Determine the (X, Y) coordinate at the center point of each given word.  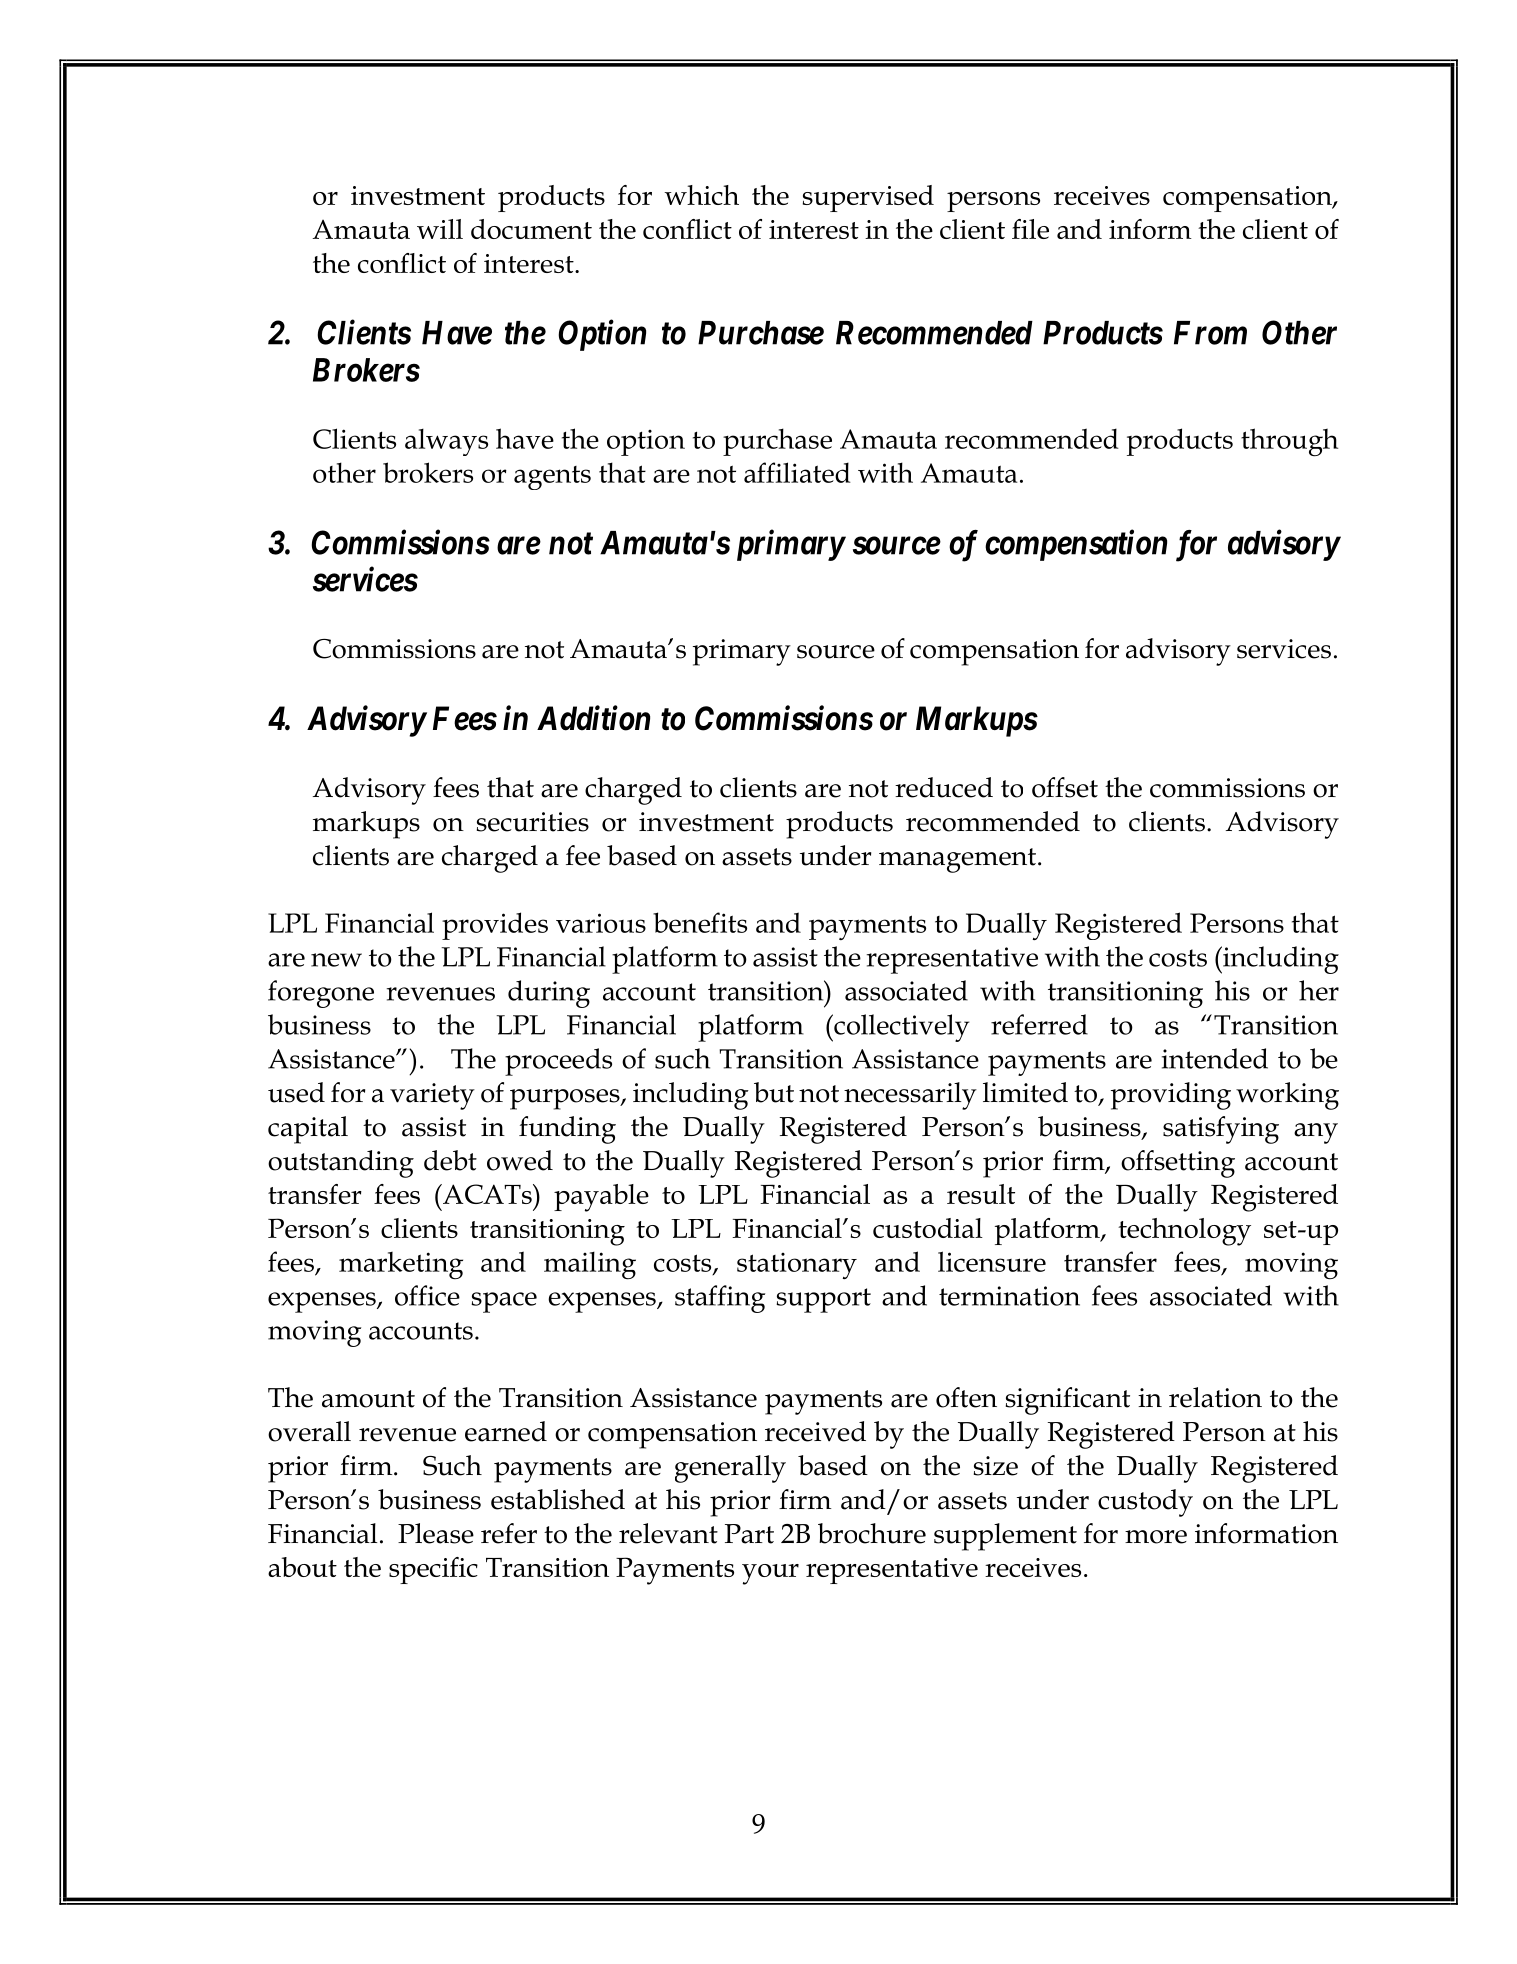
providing (1171, 1096)
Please (436, 1533)
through (1289, 442)
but (774, 1092)
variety (432, 1096)
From (1210, 333)
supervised (868, 198)
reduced (944, 787)
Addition (593, 718)
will (440, 229)
